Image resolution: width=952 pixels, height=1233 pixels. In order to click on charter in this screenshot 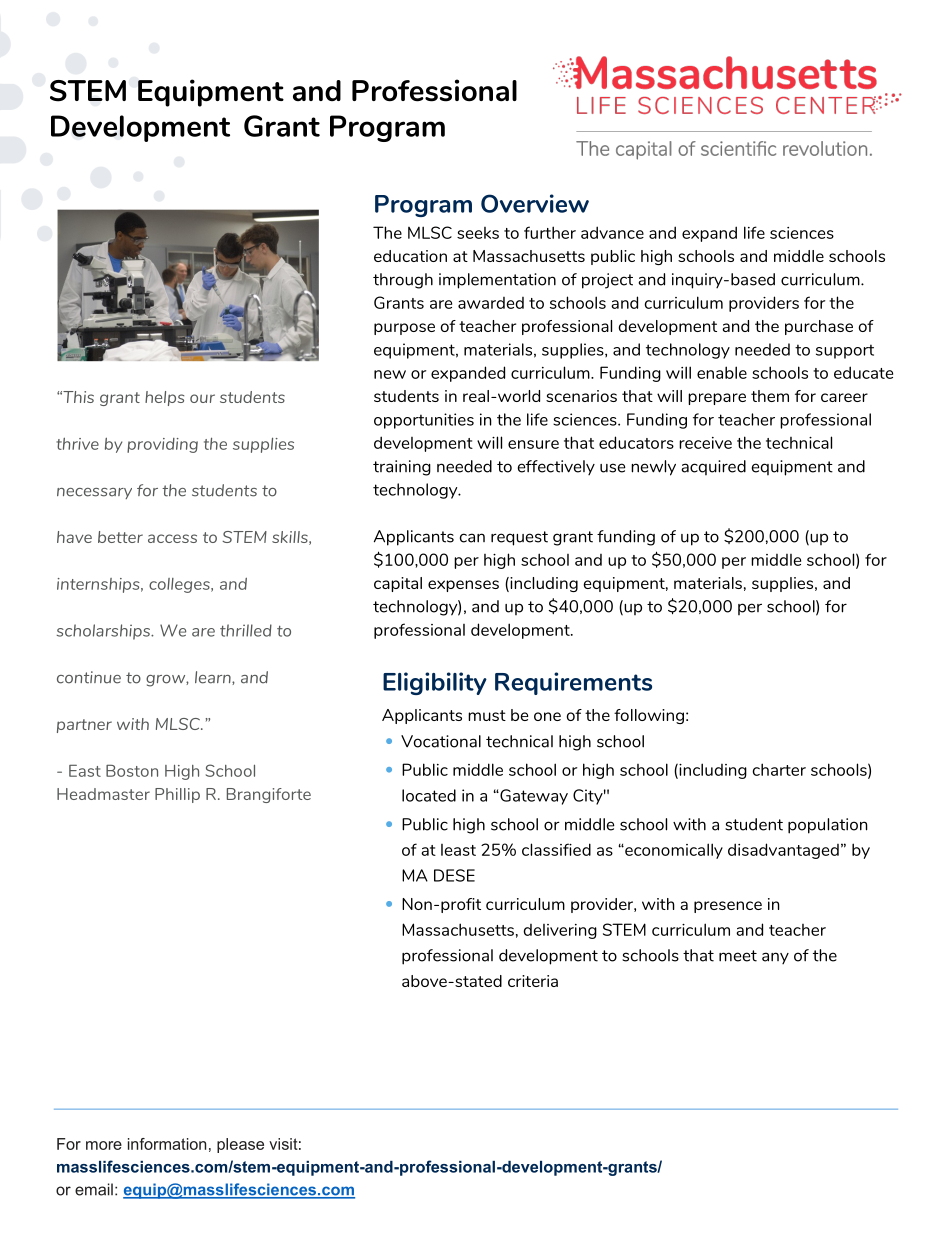, I will do `click(779, 769)`.
